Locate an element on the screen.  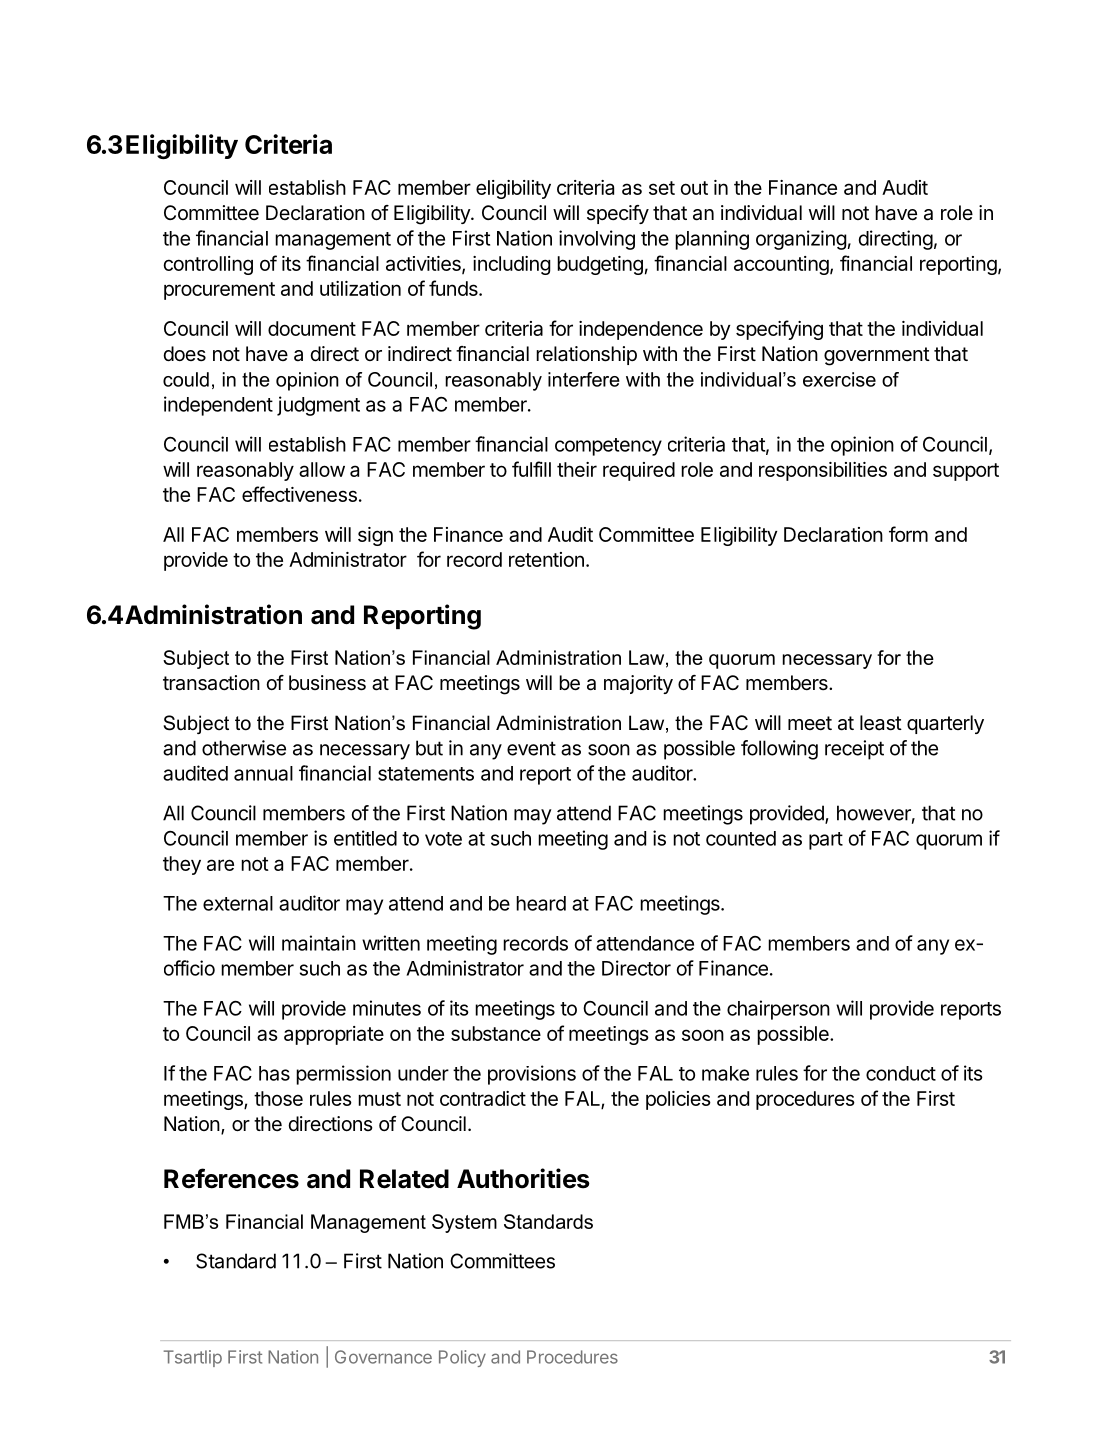
maintain is located at coordinates (319, 943).
